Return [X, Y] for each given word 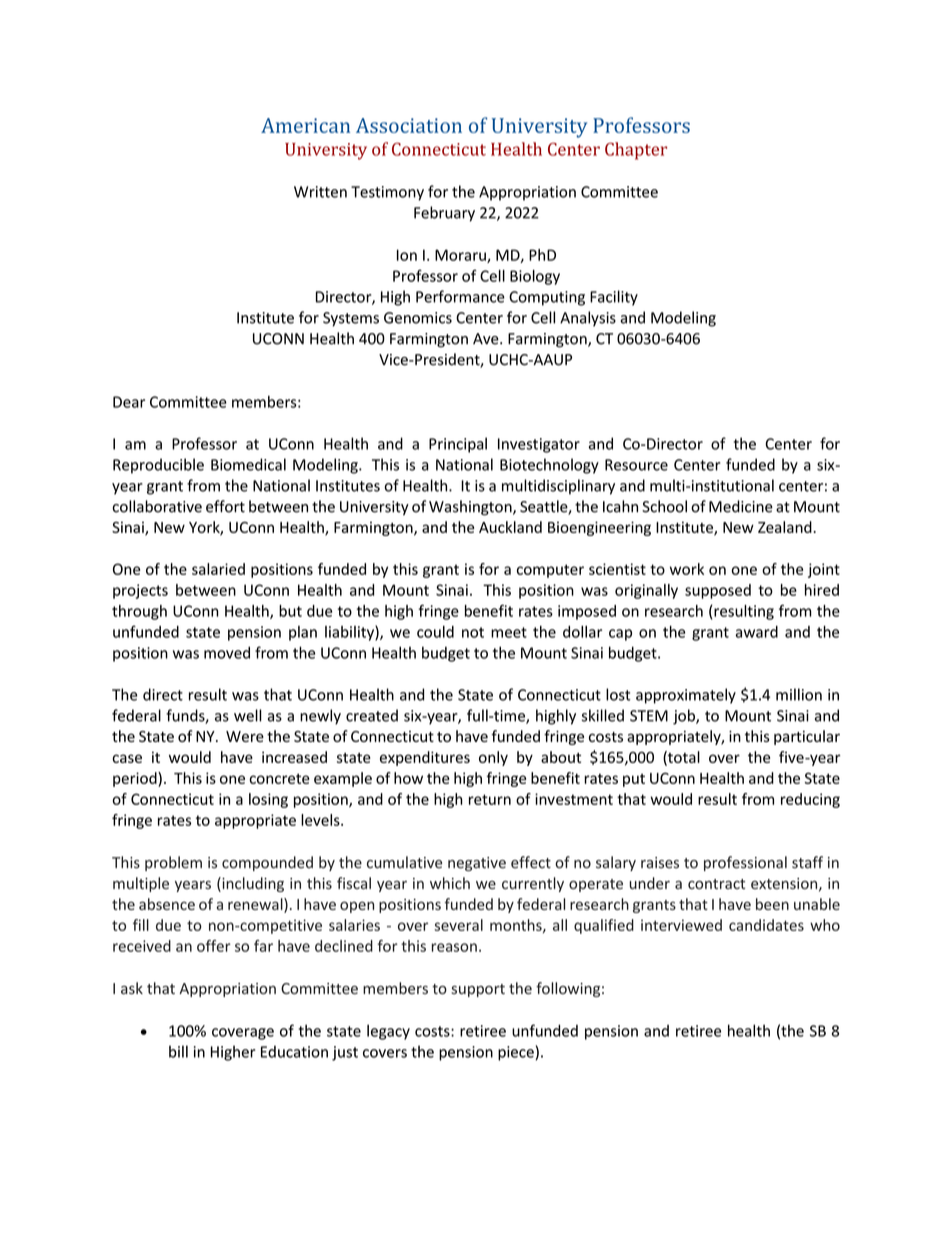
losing [268, 800]
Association [409, 125]
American [305, 125]
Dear [129, 402]
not [473, 632]
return [490, 799]
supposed [718, 591]
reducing [810, 800]
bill [178, 1051]
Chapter [636, 151]
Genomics [418, 318]
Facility [614, 298]
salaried [218, 569]
